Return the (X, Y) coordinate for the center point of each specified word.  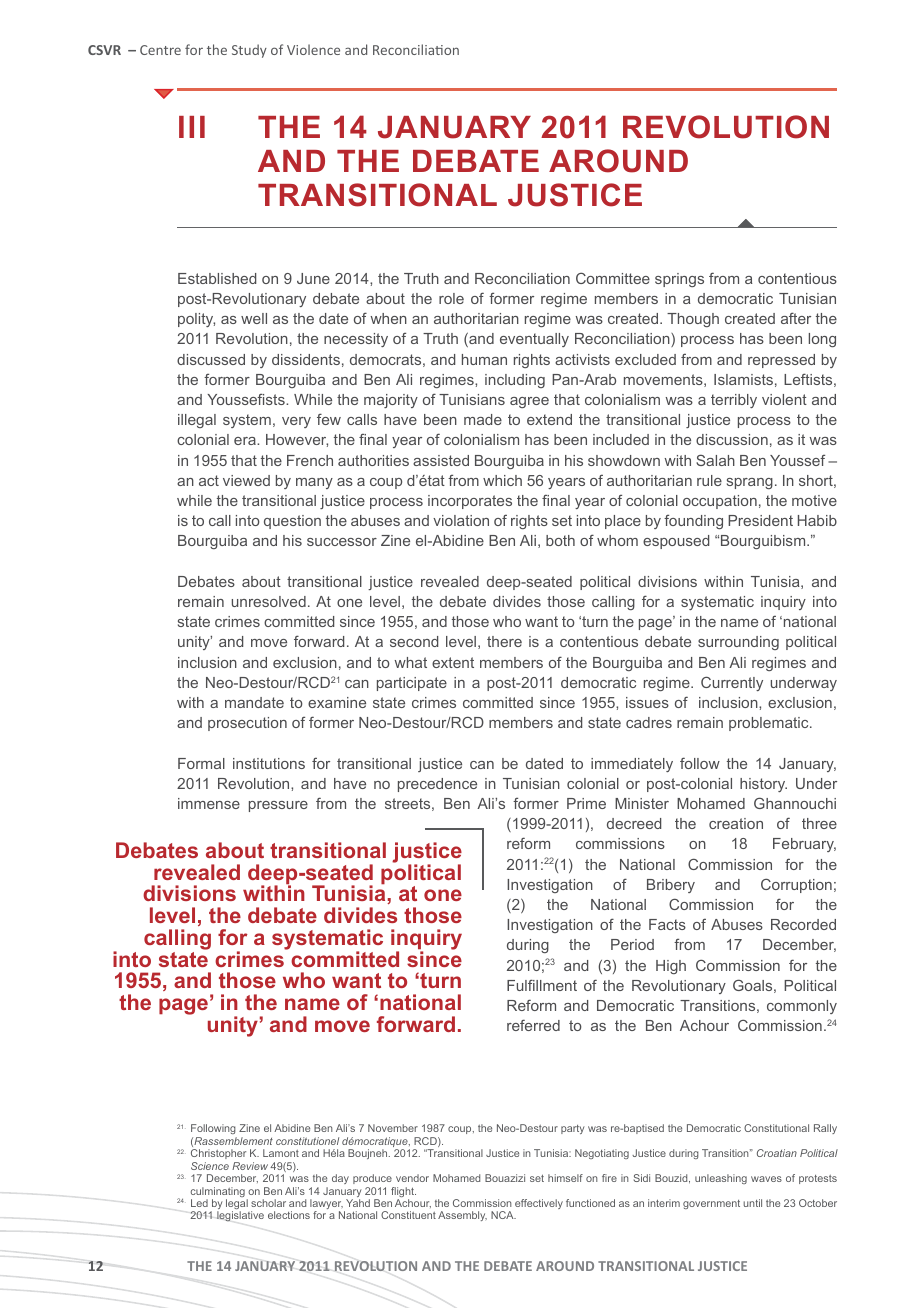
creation (736, 823)
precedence (437, 785)
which (502, 480)
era (246, 441)
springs (679, 280)
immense (209, 803)
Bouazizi (505, 1178)
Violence (313, 49)
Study (249, 51)
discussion (732, 439)
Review (250, 1166)
